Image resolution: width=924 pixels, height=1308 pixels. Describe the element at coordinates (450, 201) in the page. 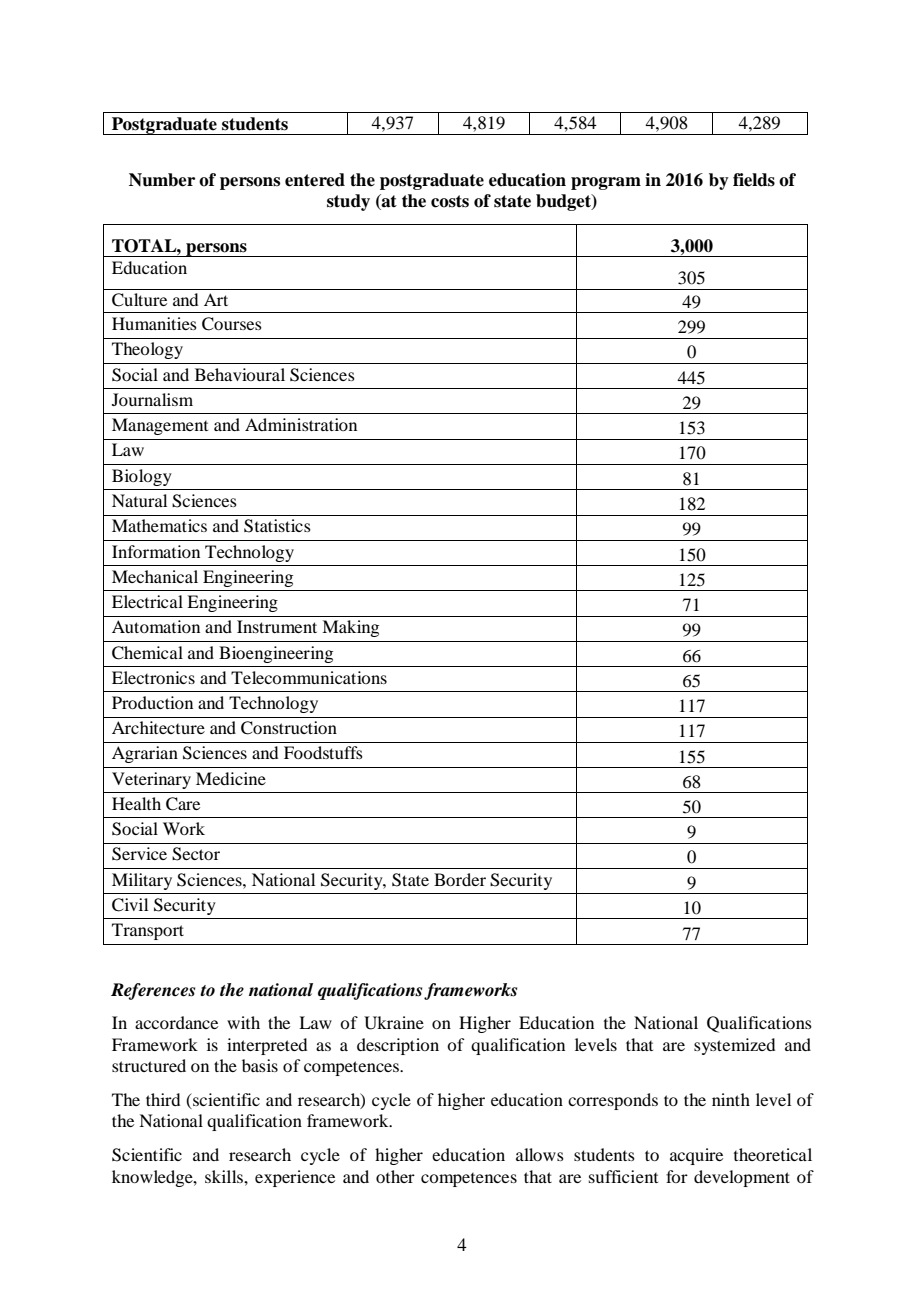

I see `costs` at that location.
